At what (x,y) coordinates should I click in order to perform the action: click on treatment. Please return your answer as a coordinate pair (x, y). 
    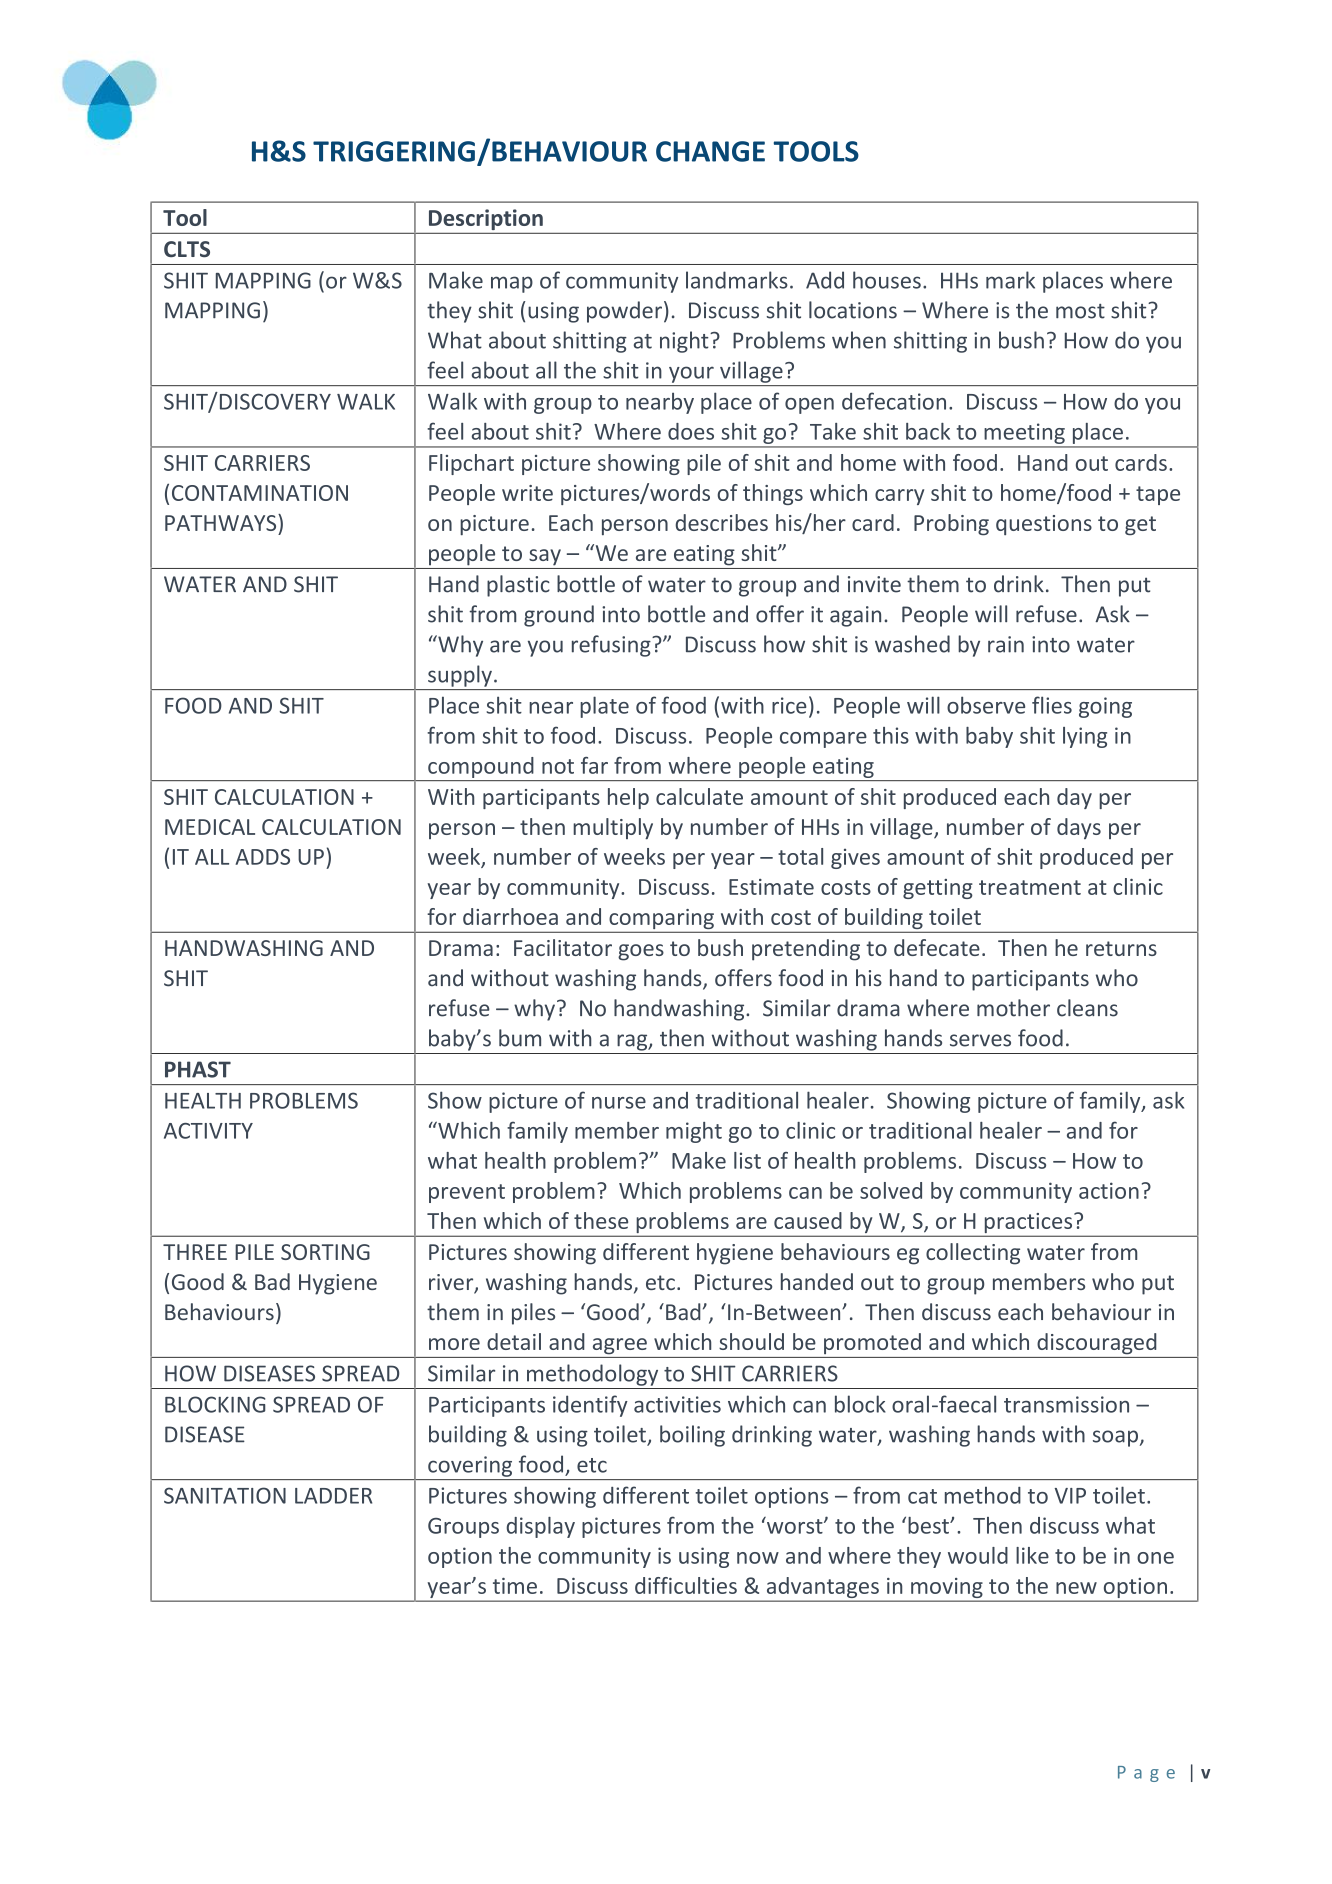
    Looking at the image, I should click on (1030, 887).
